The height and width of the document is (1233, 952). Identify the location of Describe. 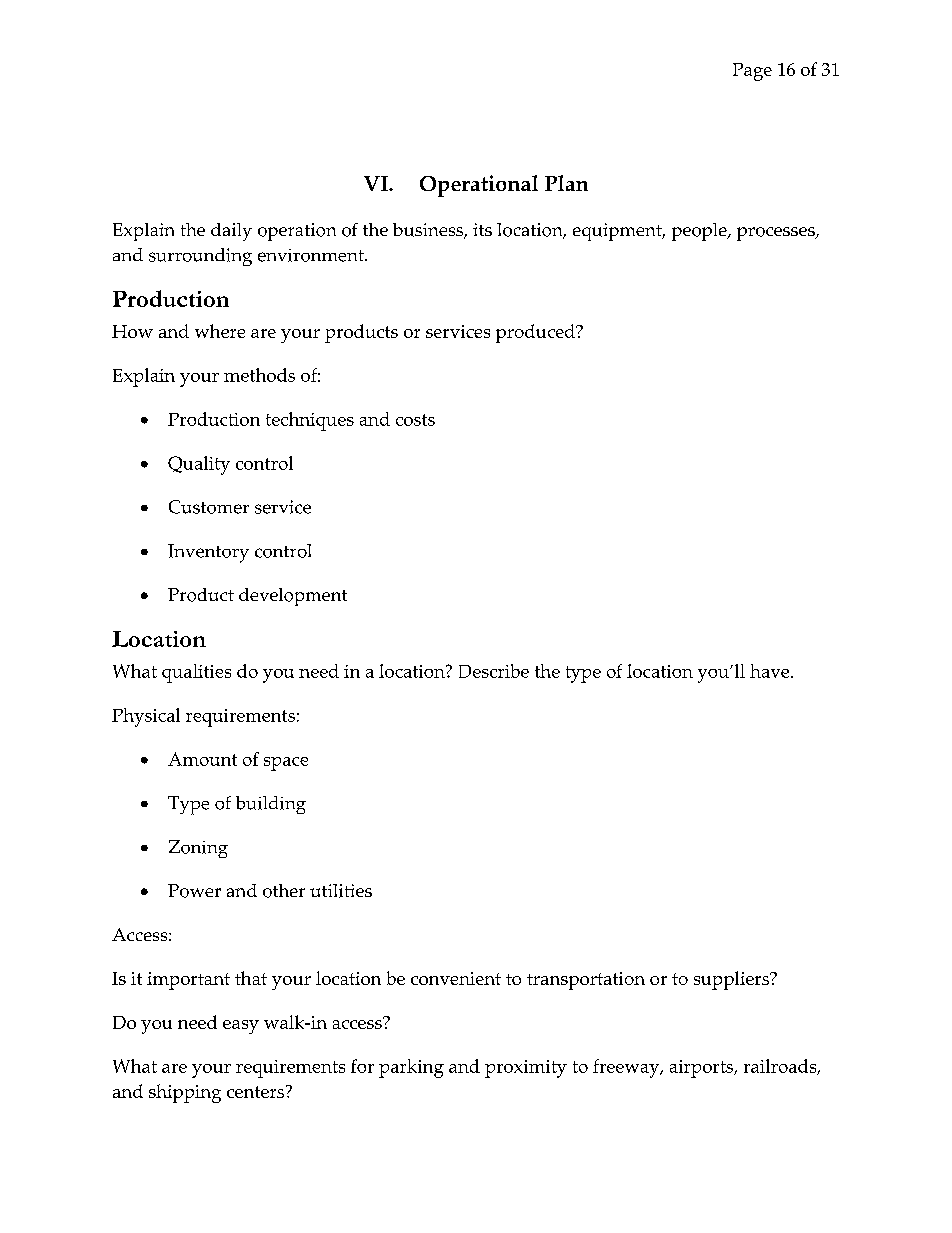
(494, 671).
